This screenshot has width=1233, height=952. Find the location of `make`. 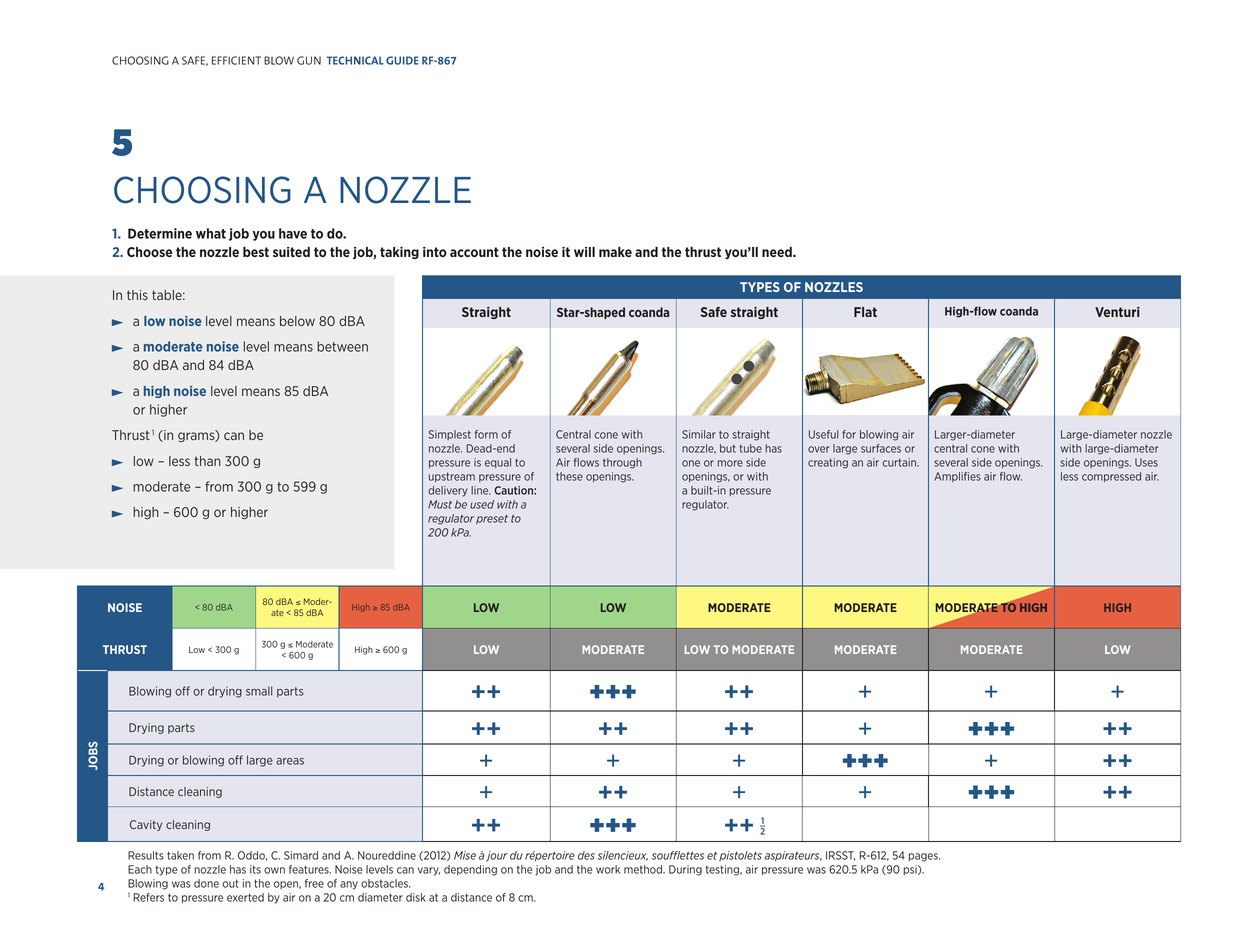

make is located at coordinates (615, 252).
